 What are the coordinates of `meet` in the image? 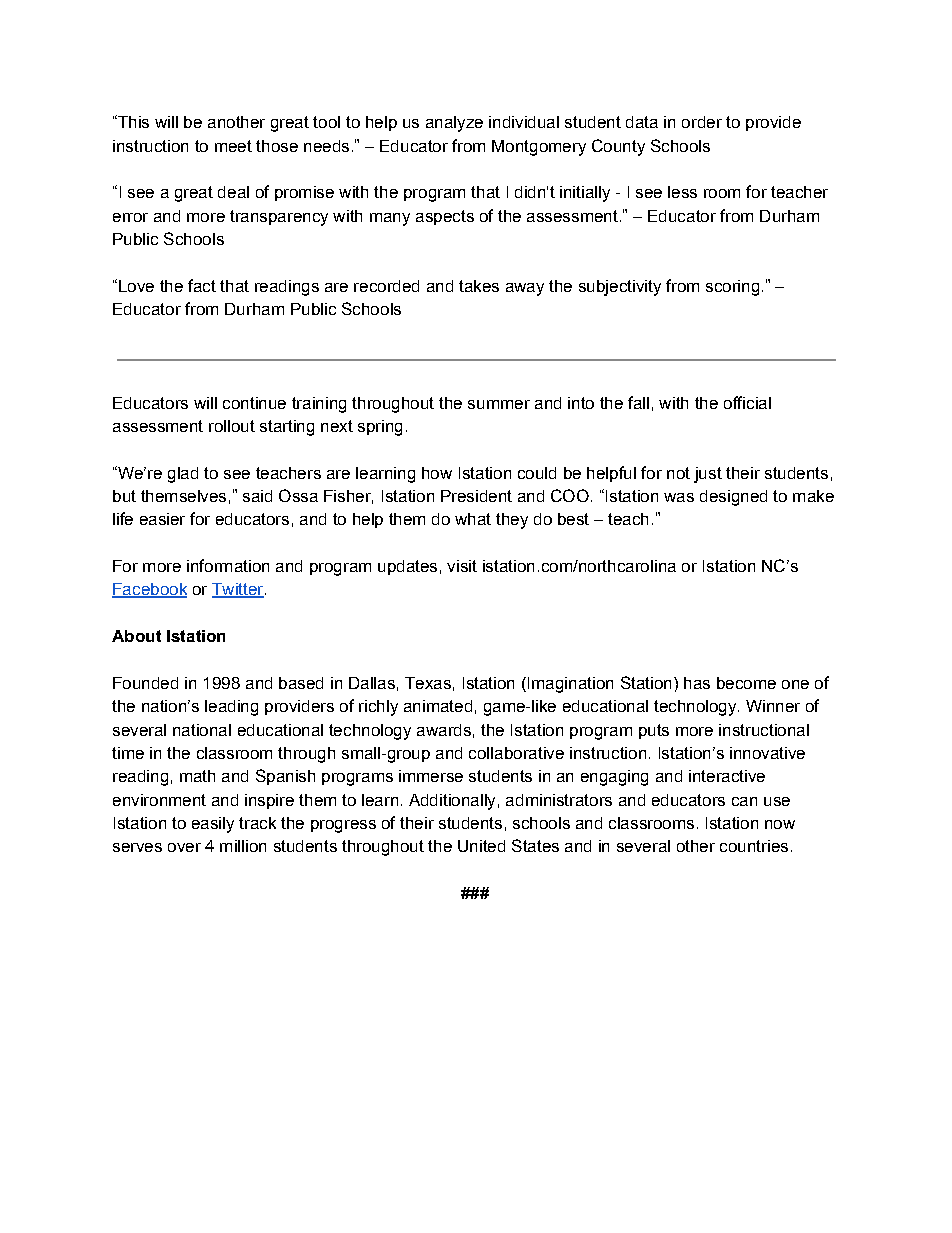 It's located at (233, 146).
